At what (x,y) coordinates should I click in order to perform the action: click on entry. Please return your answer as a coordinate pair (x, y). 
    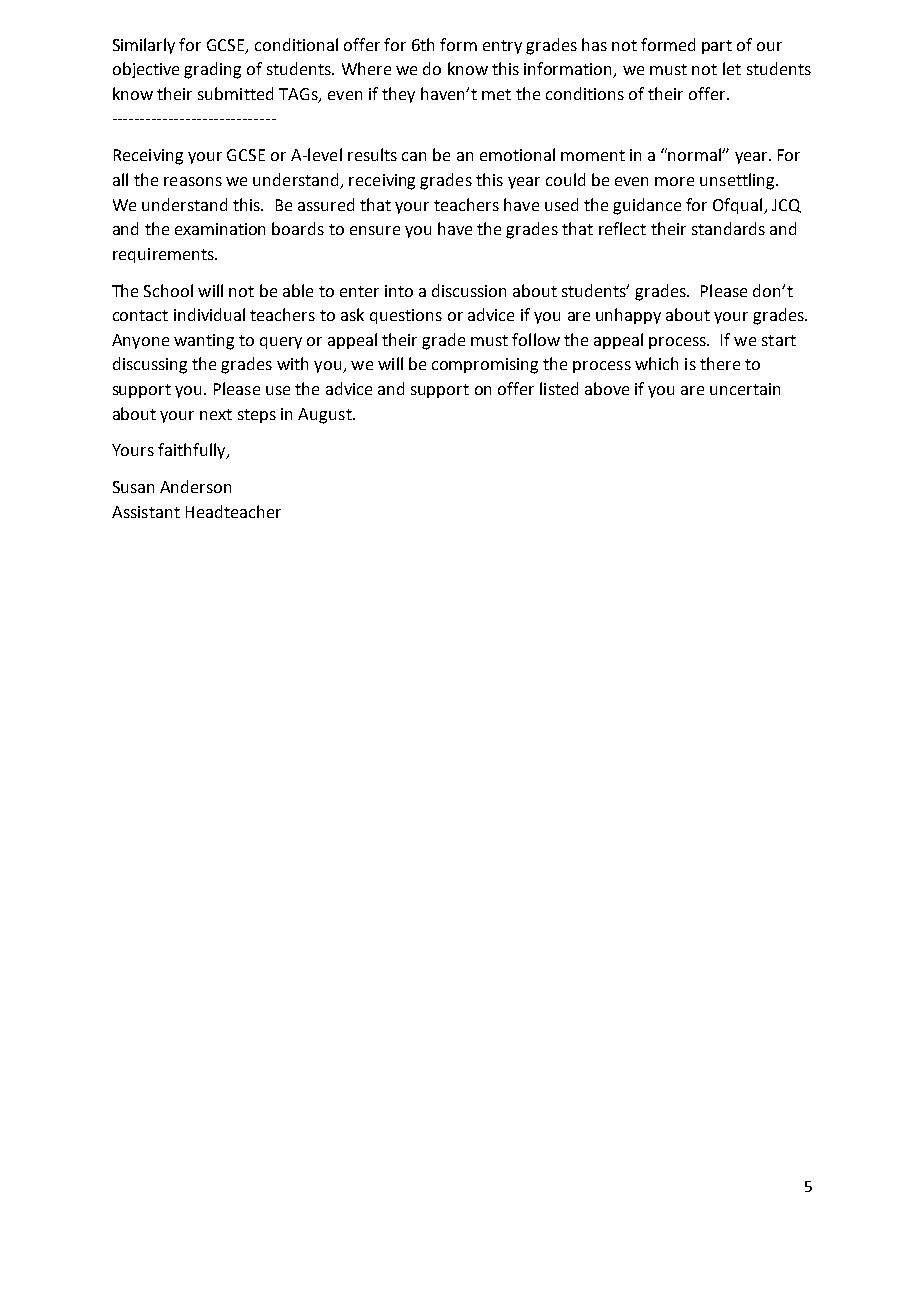
    Looking at the image, I should click on (502, 47).
